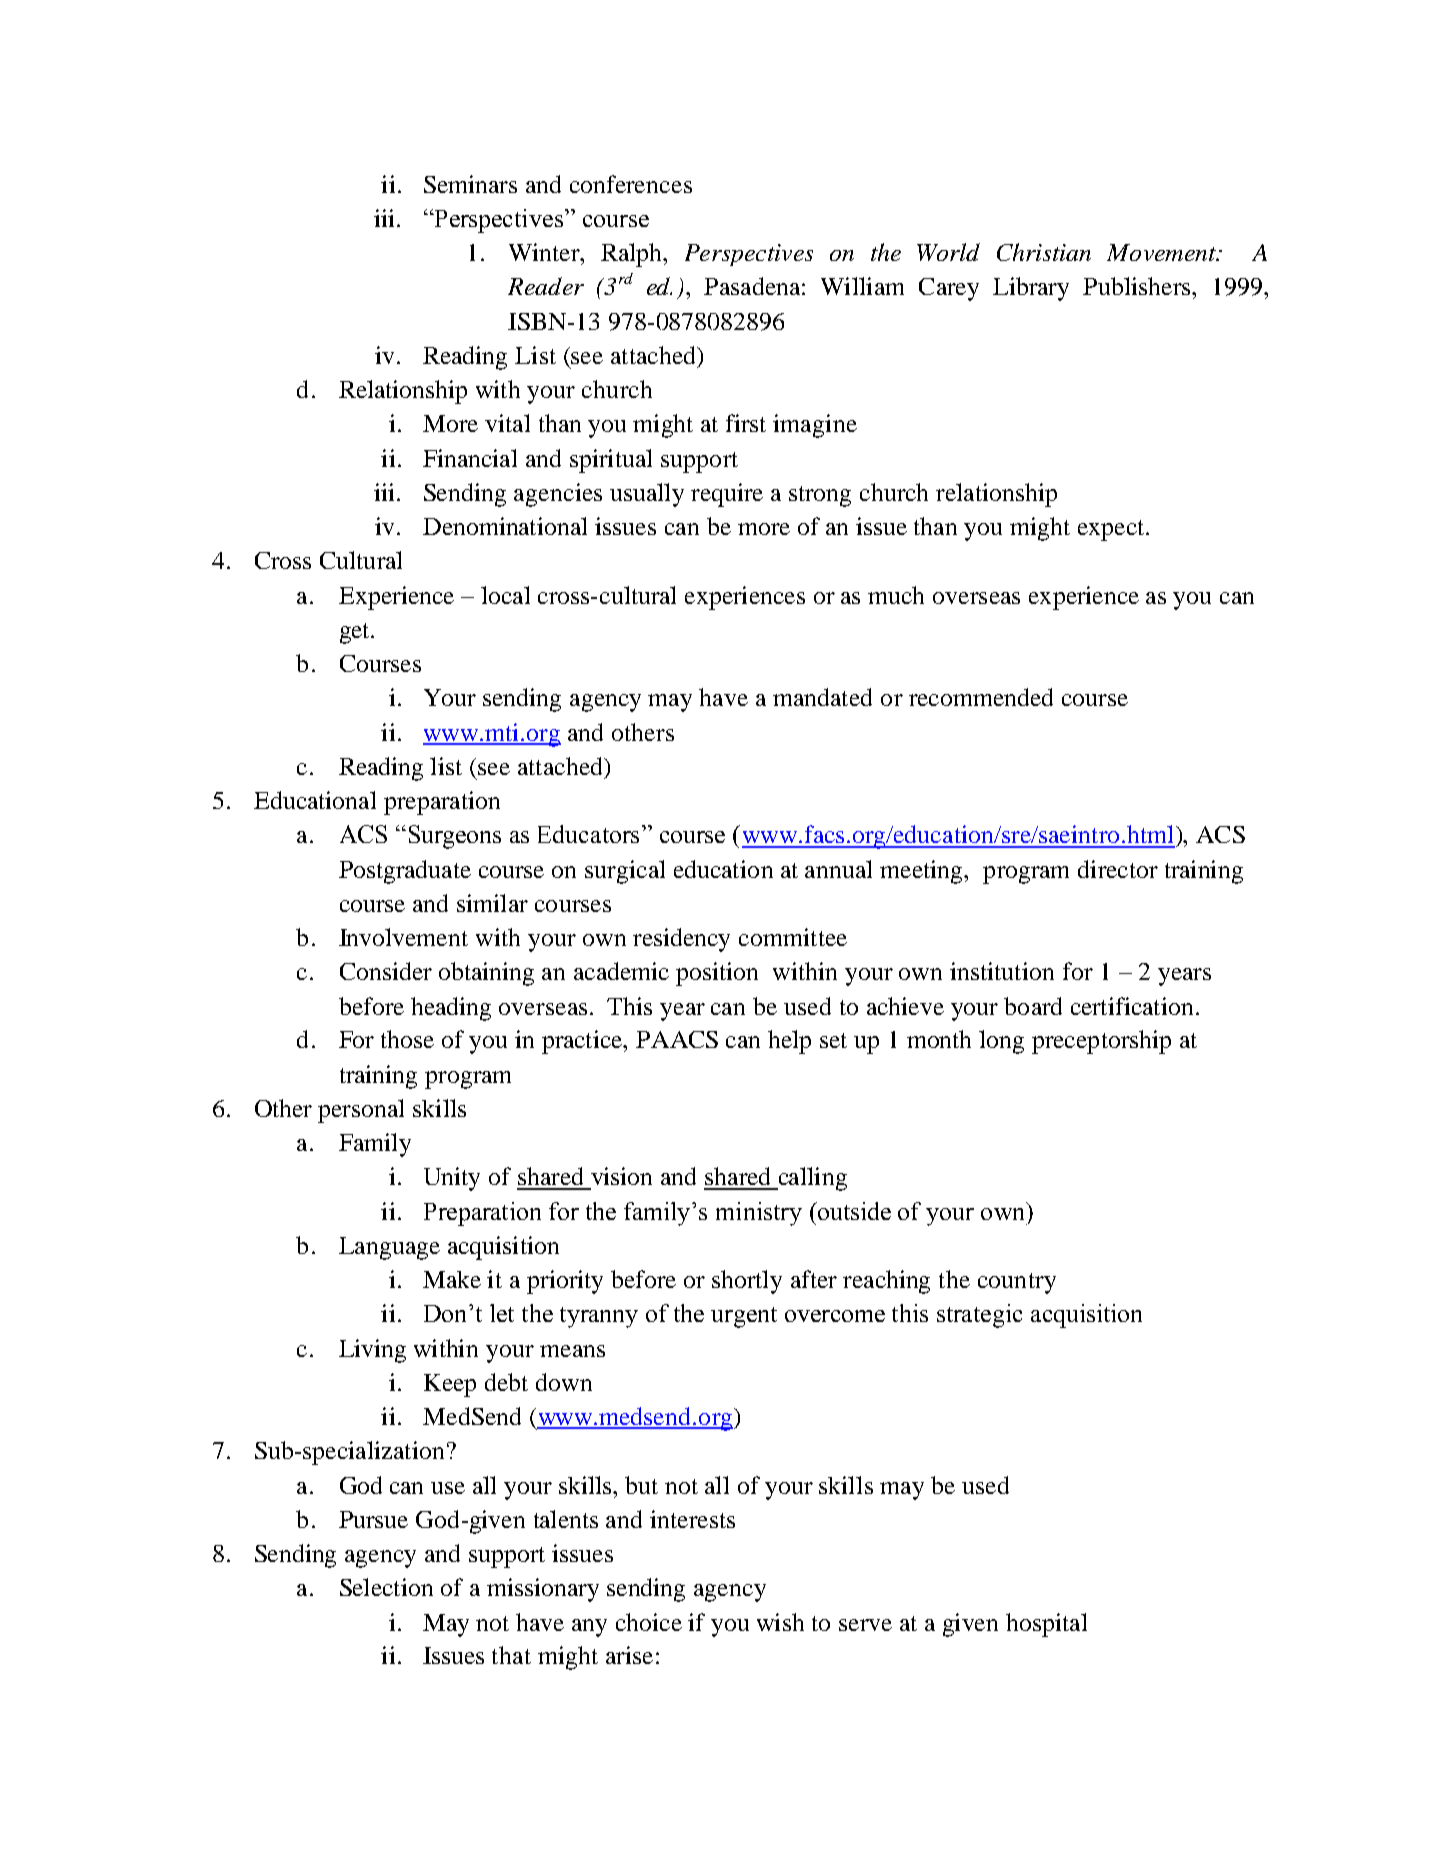 This screenshot has width=1439, height=1863. Describe the element at coordinates (470, 184) in the screenshot. I see `Seminars` at that location.
